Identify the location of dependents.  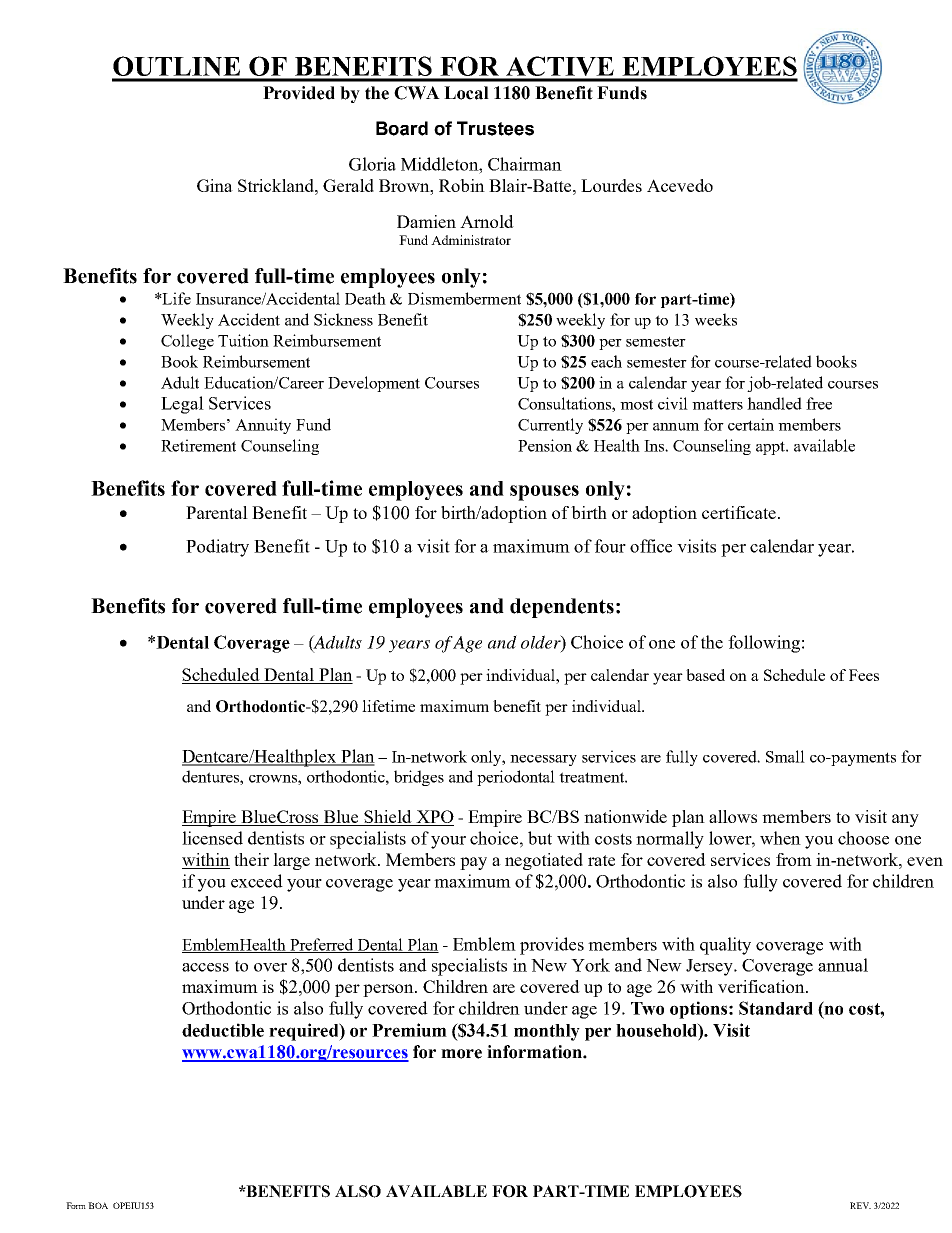
(562, 608).
